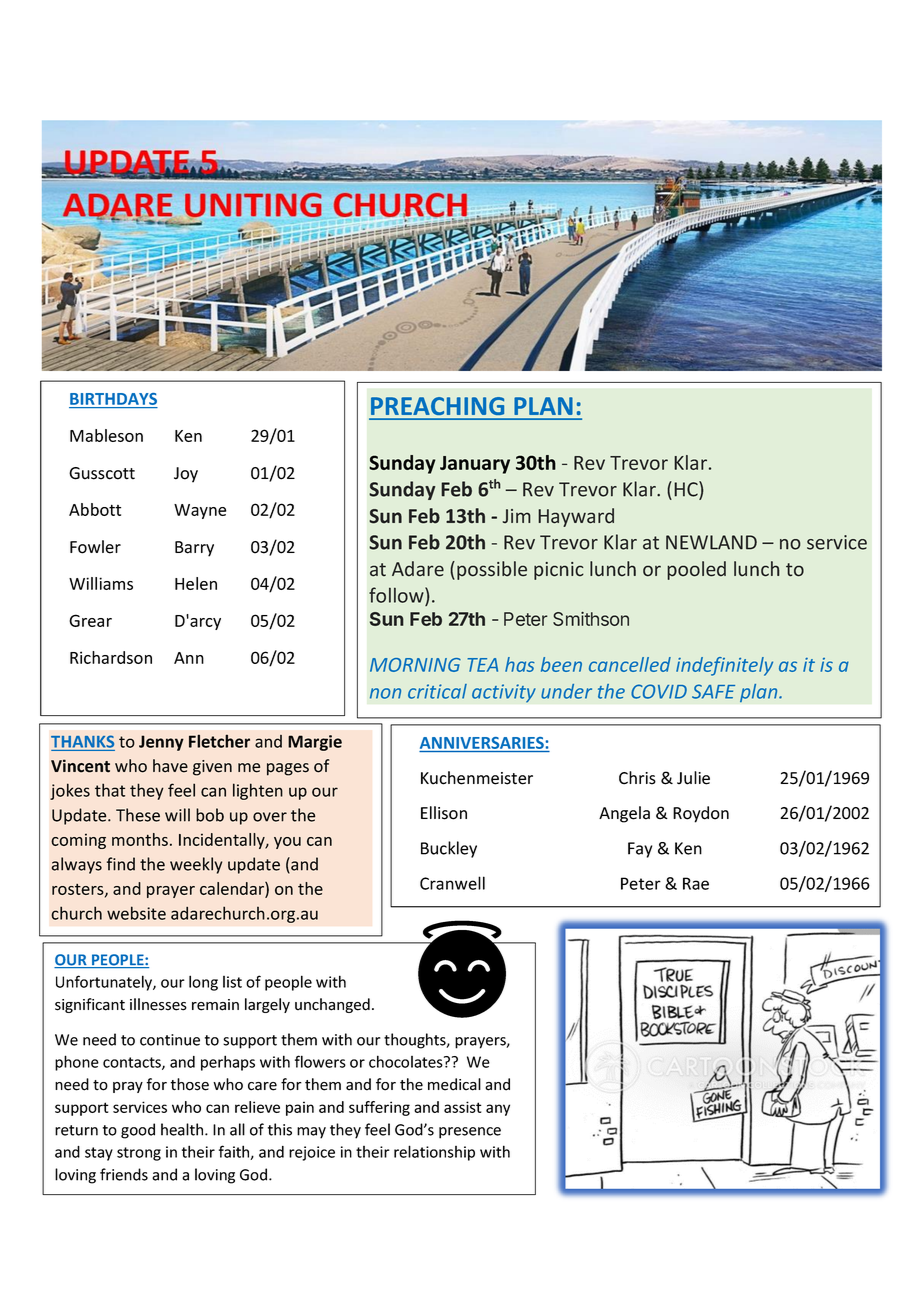 The image size is (924, 1308). I want to click on Helen, so click(196, 583).
